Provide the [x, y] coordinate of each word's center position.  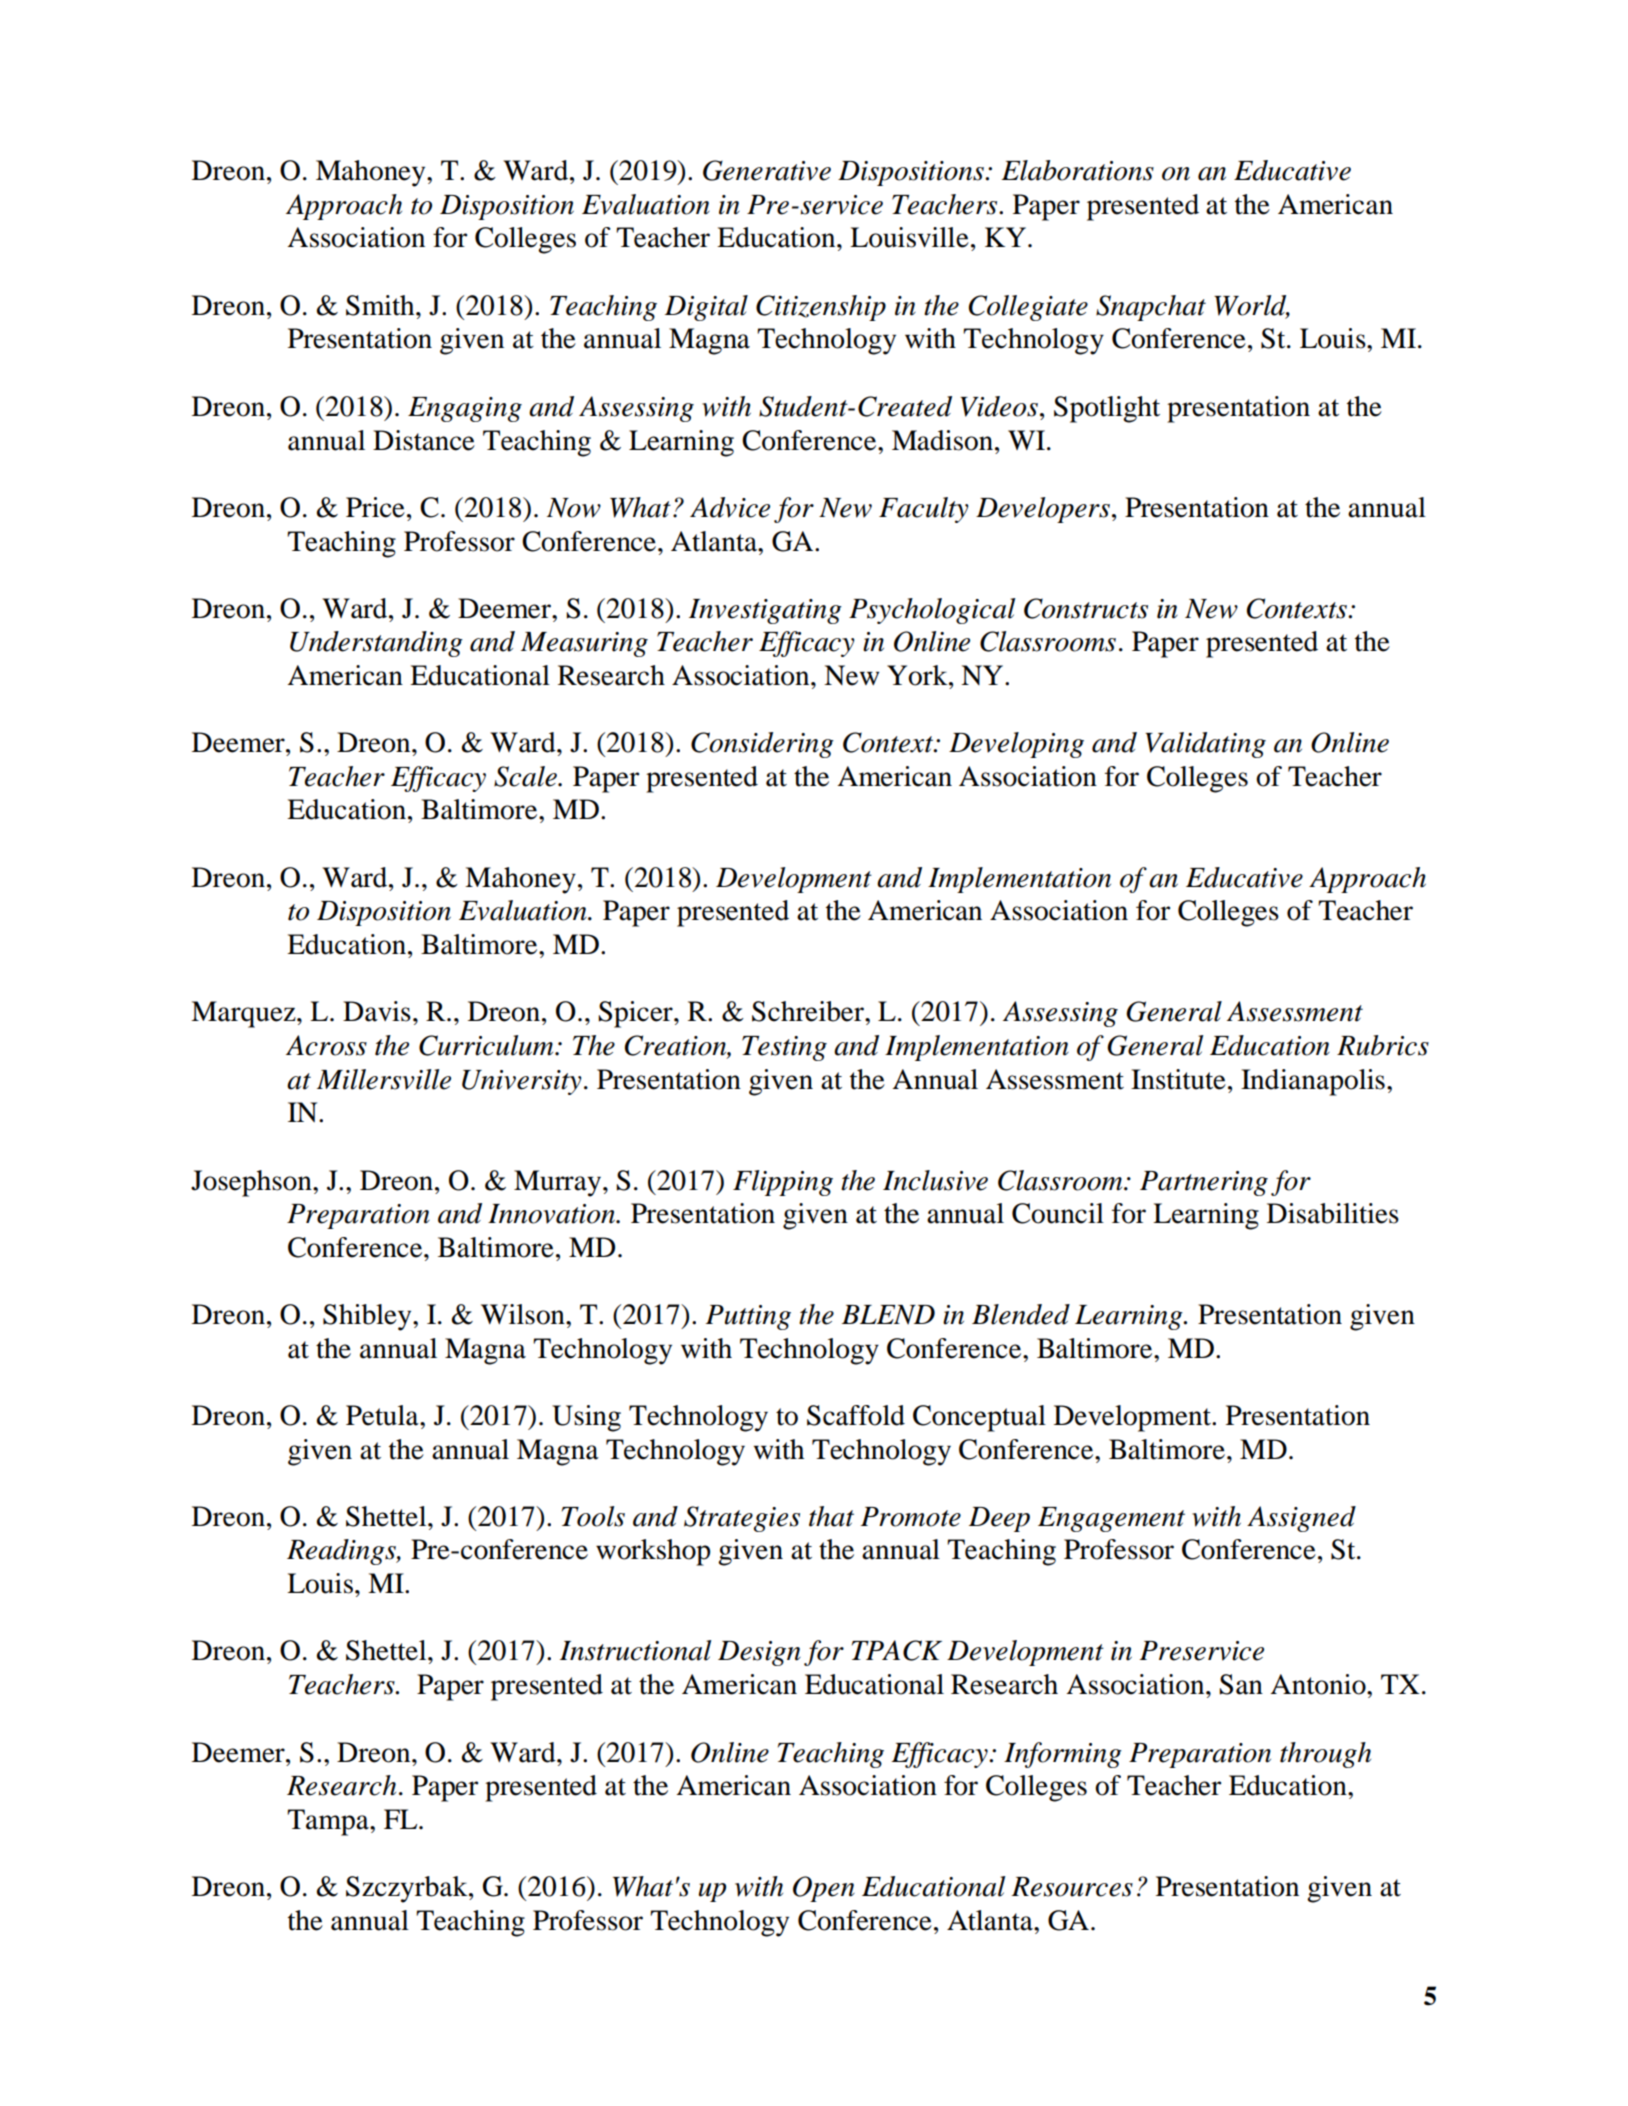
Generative [767, 170]
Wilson [524, 1314]
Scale [526, 776]
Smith [381, 305]
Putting [748, 1317]
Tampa [329, 1822]
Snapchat [1151, 308]
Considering [762, 745]
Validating [1205, 745]
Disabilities [1333, 1213]
